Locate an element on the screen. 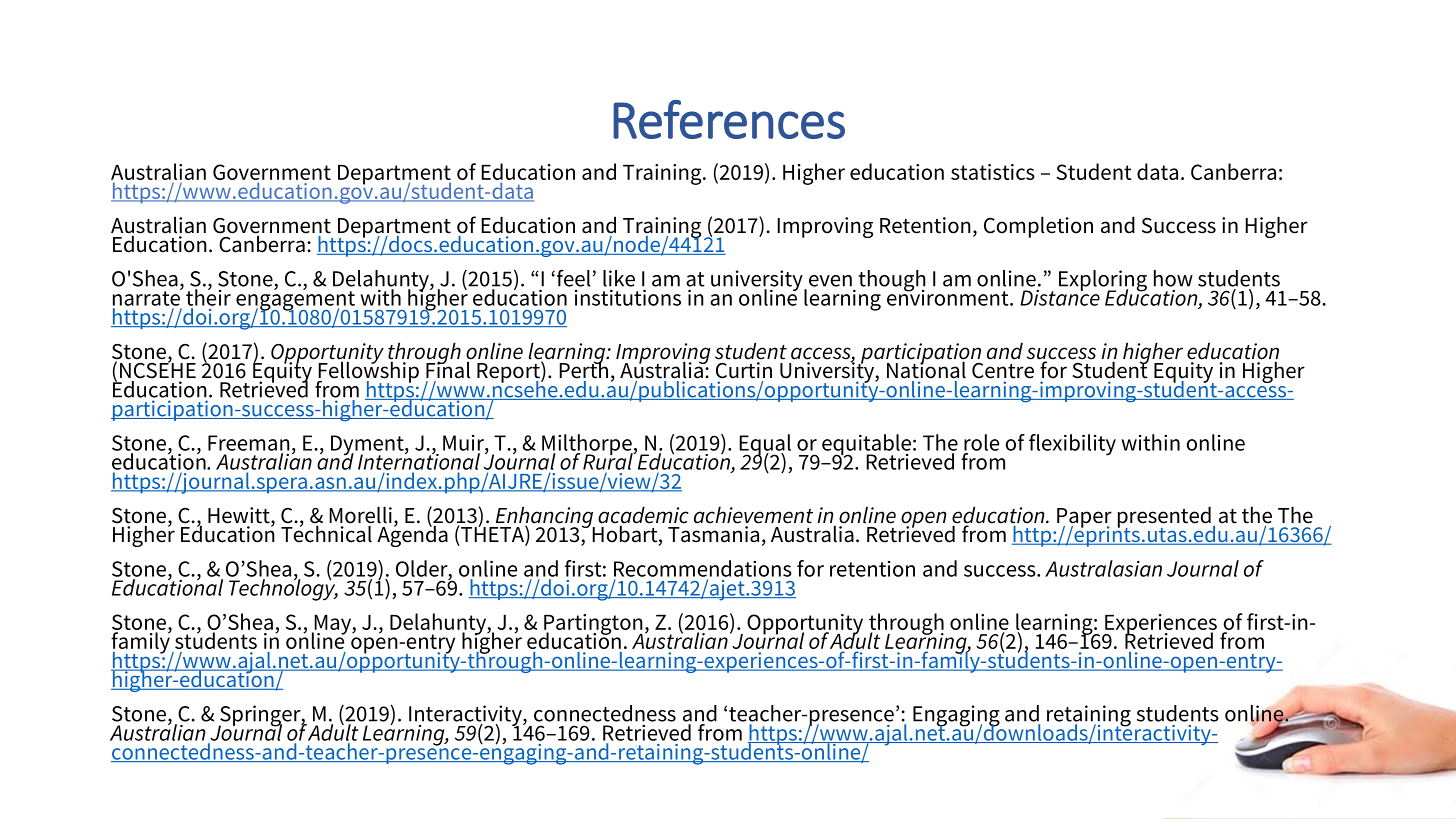  Freeman is located at coordinates (249, 443).
